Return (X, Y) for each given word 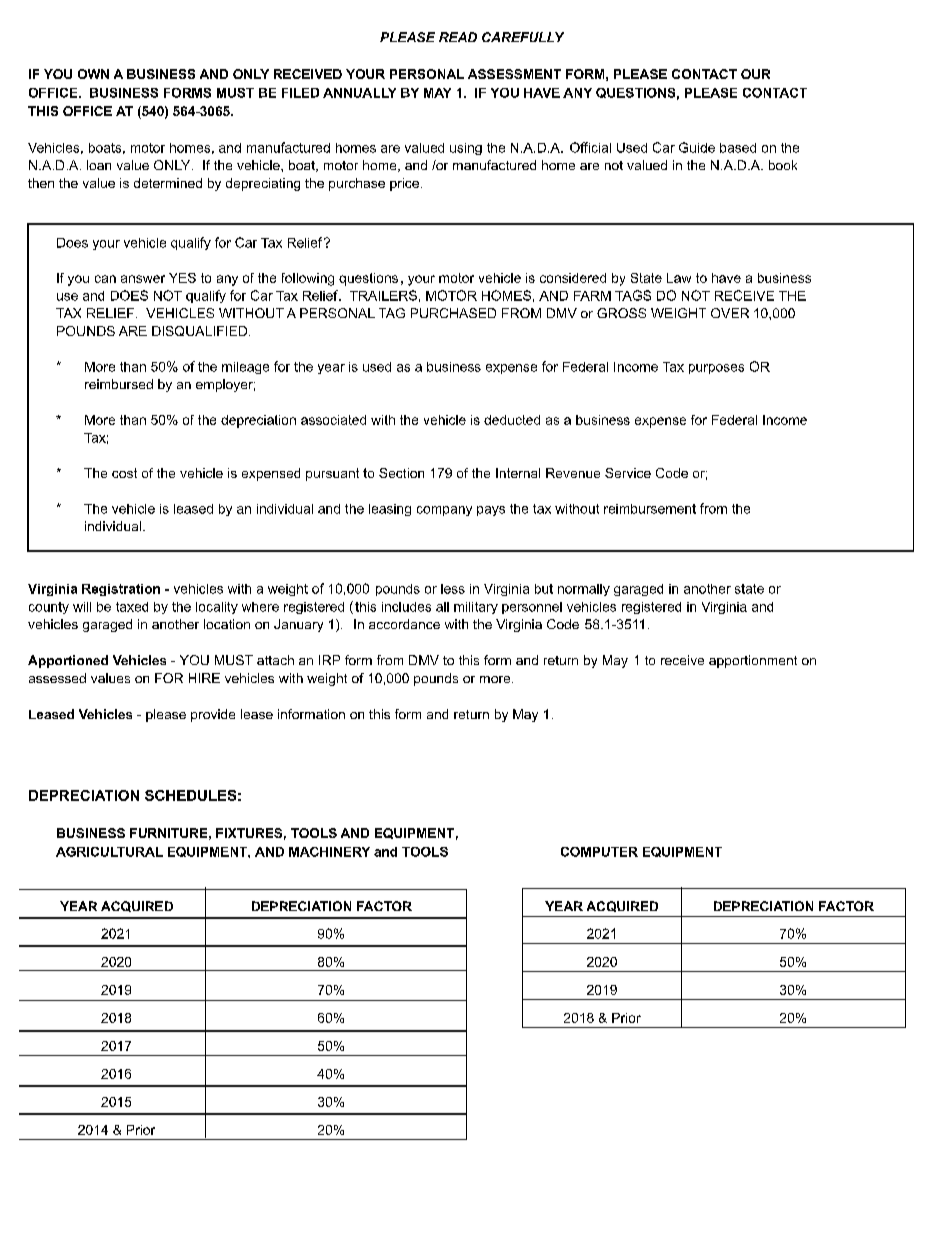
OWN (93, 74)
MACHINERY (329, 852)
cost (124, 473)
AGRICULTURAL (109, 852)
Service (628, 473)
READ (458, 37)
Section (401, 473)
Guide (697, 147)
